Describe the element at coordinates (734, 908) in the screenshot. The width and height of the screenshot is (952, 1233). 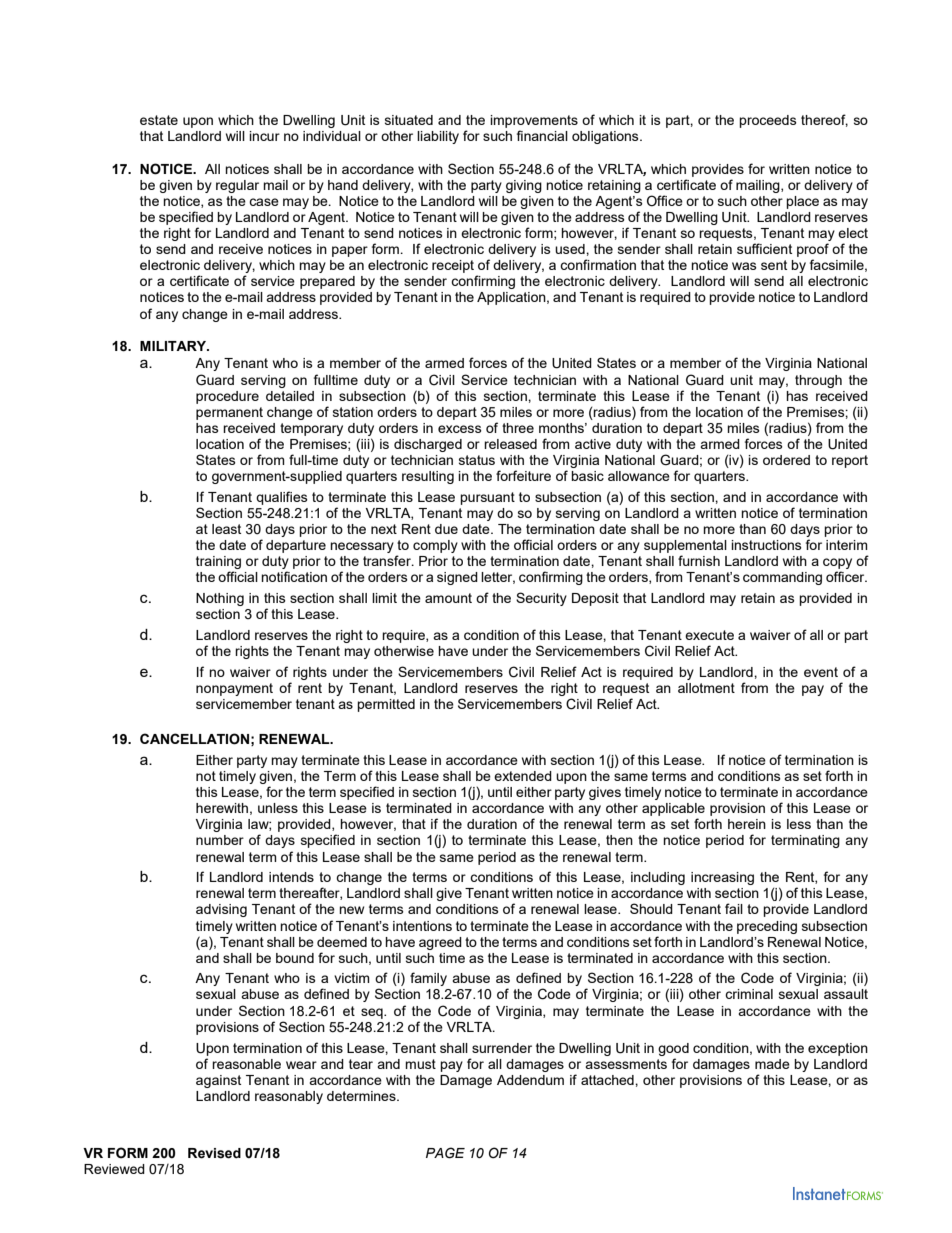
I see `fail` at that location.
